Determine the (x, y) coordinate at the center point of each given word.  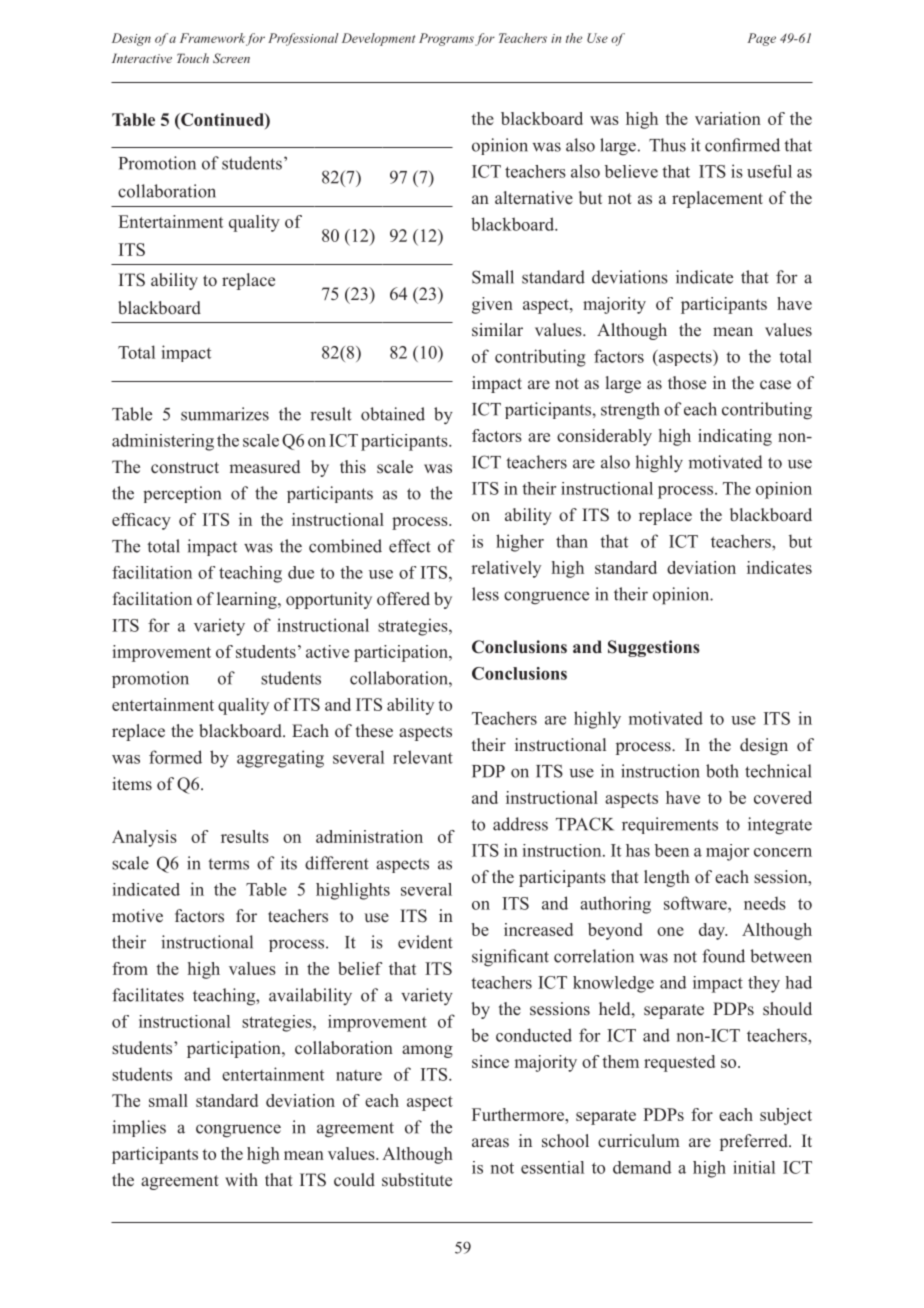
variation (728, 118)
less (485, 594)
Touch (193, 58)
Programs (446, 39)
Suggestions (654, 648)
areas (490, 1142)
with (241, 1179)
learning (248, 600)
